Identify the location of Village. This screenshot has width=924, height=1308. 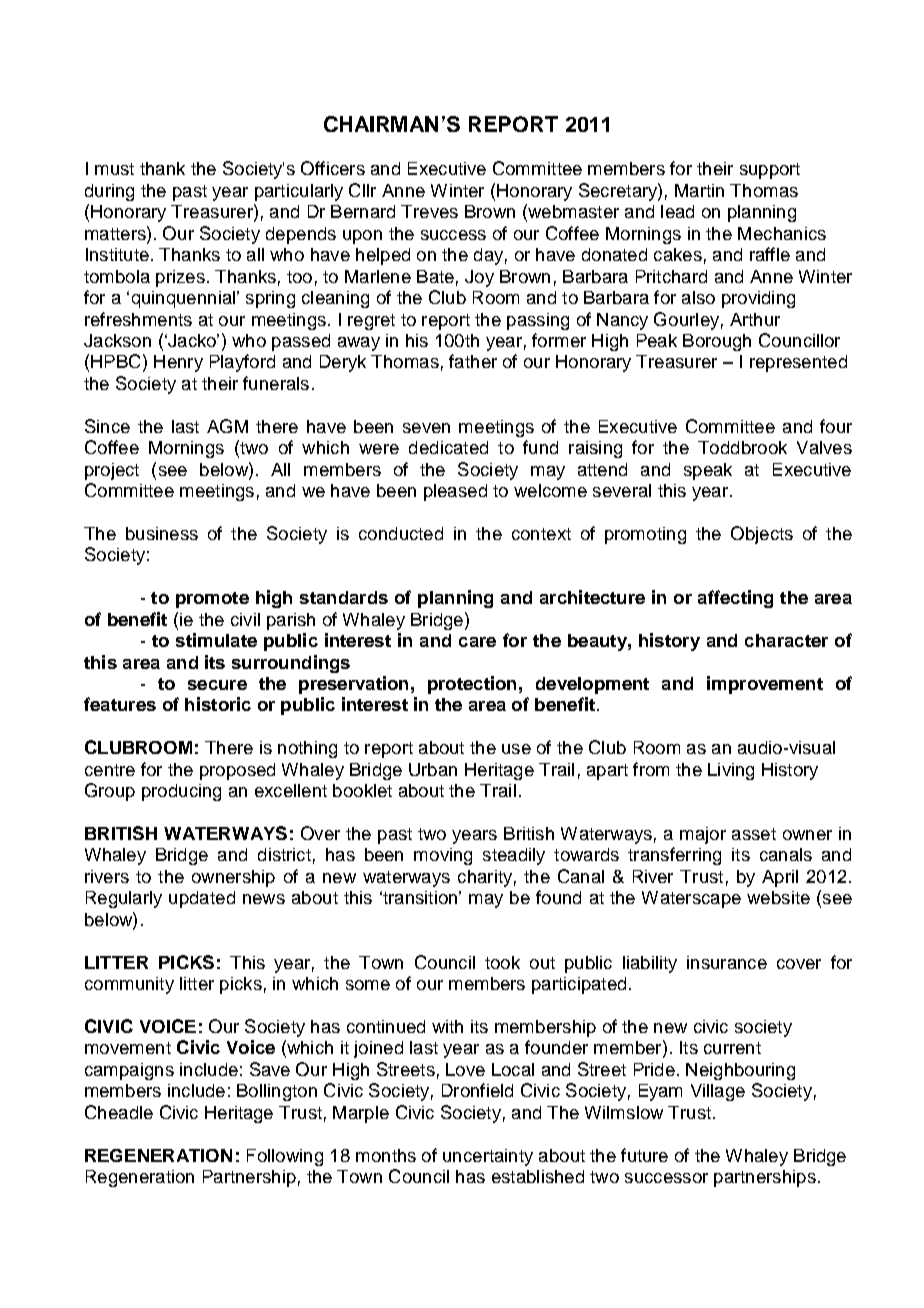
(718, 1092).
